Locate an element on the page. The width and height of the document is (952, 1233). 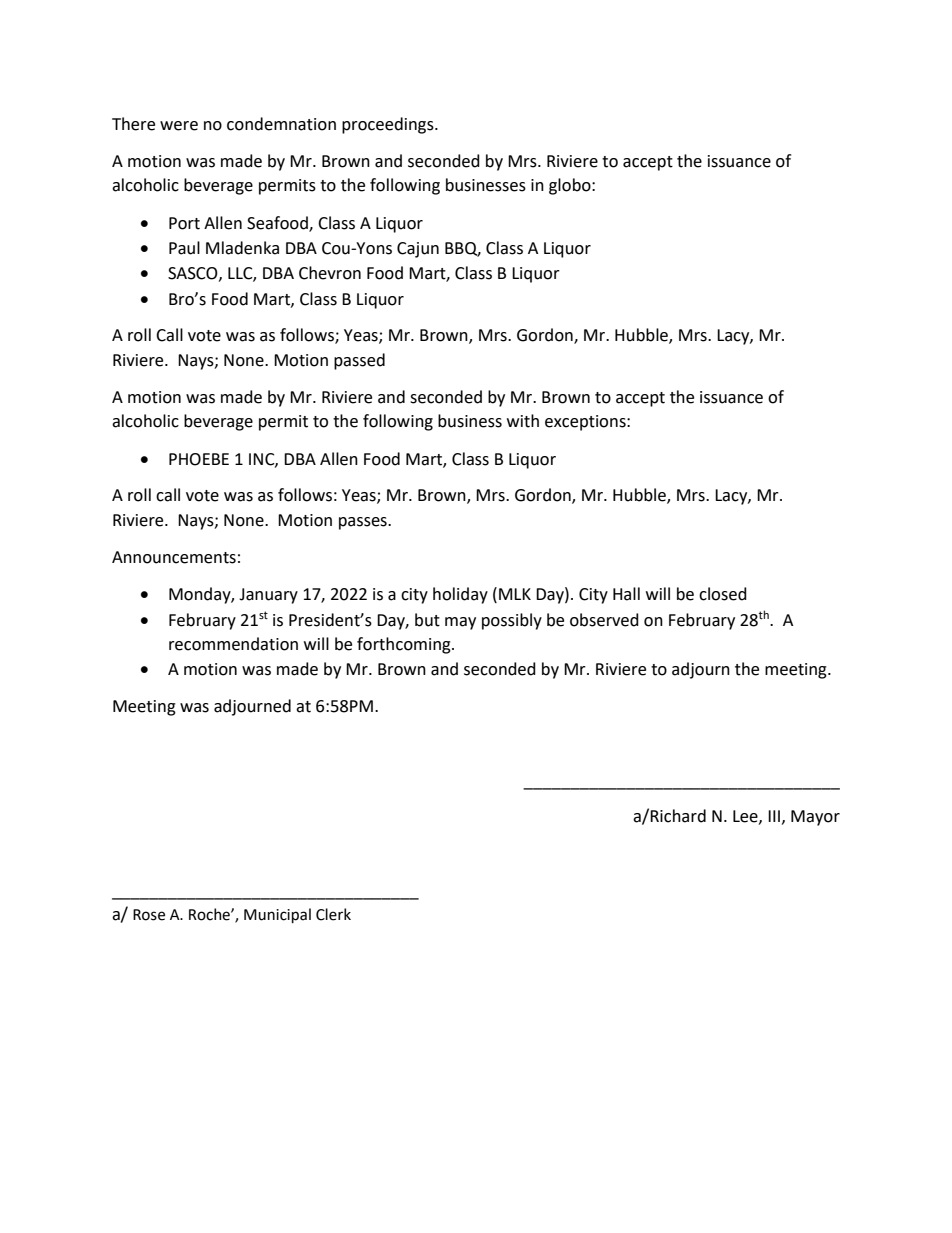
III is located at coordinates (774, 816).
